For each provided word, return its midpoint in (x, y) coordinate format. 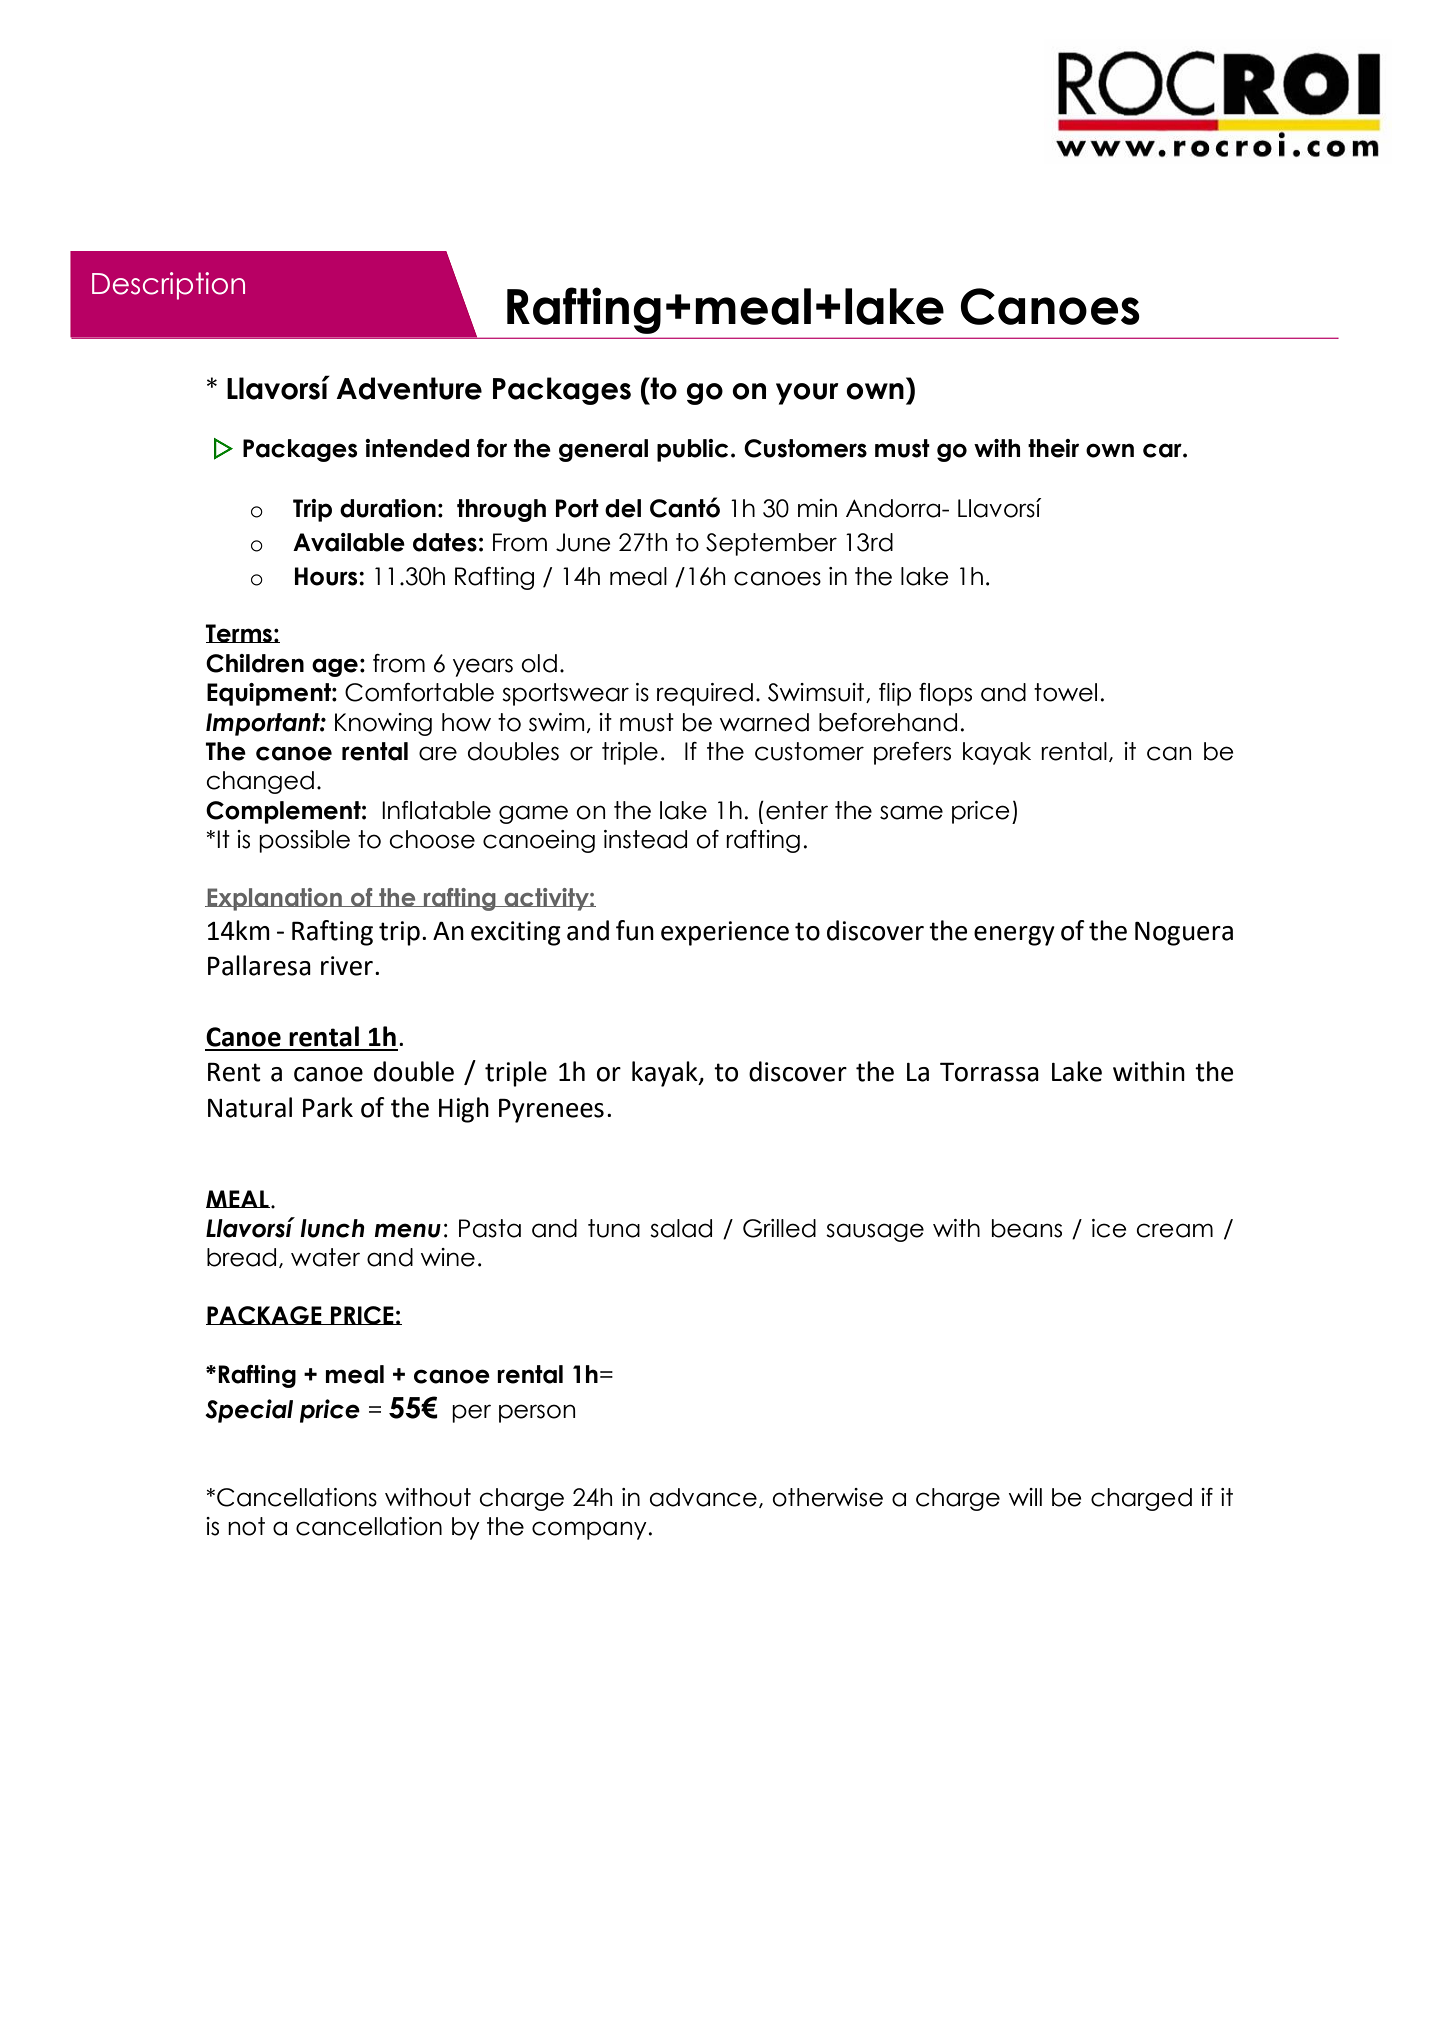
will (1025, 1497)
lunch (332, 1228)
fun (635, 930)
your (807, 394)
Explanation (274, 899)
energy (1014, 936)
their (1053, 448)
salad (681, 1228)
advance (703, 1497)
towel (1065, 692)
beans (1027, 1228)
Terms (239, 633)
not (246, 1526)
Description (168, 286)
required (705, 694)
